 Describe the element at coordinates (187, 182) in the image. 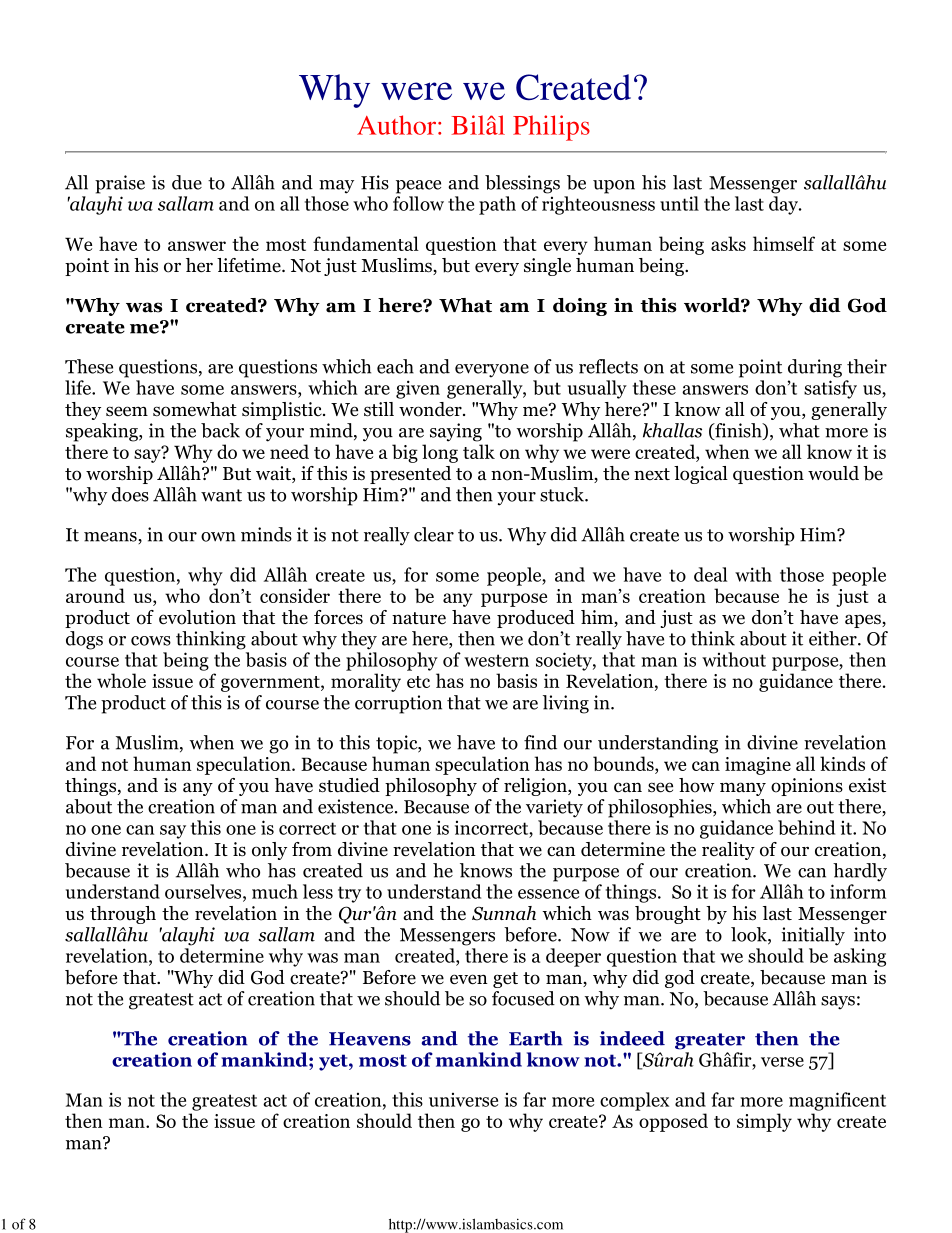

I see `due` at that location.
